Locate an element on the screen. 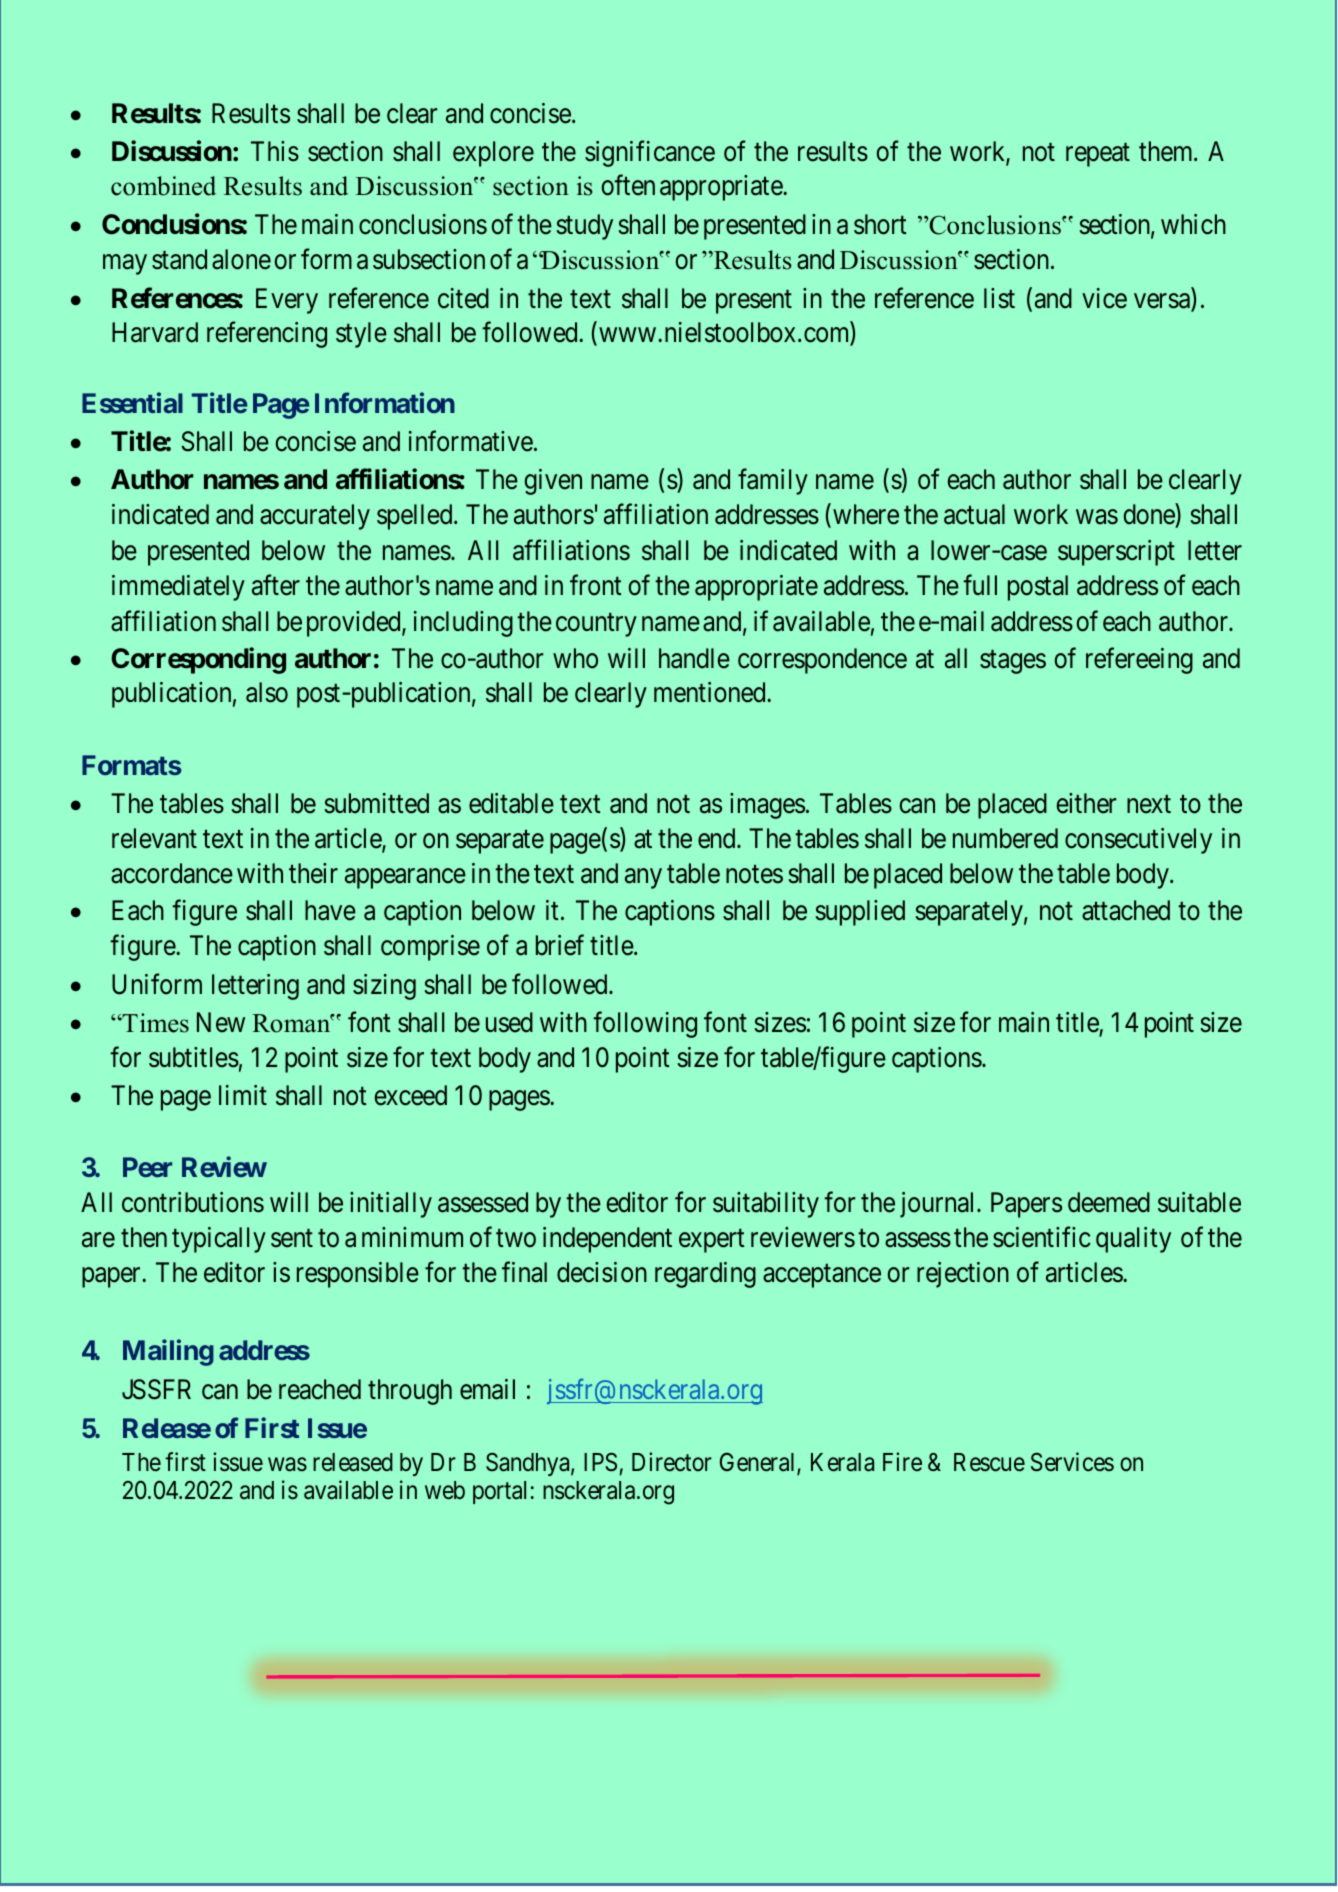 The width and height of the screenshot is (1338, 1892). limit is located at coordinates (243, 1095).
